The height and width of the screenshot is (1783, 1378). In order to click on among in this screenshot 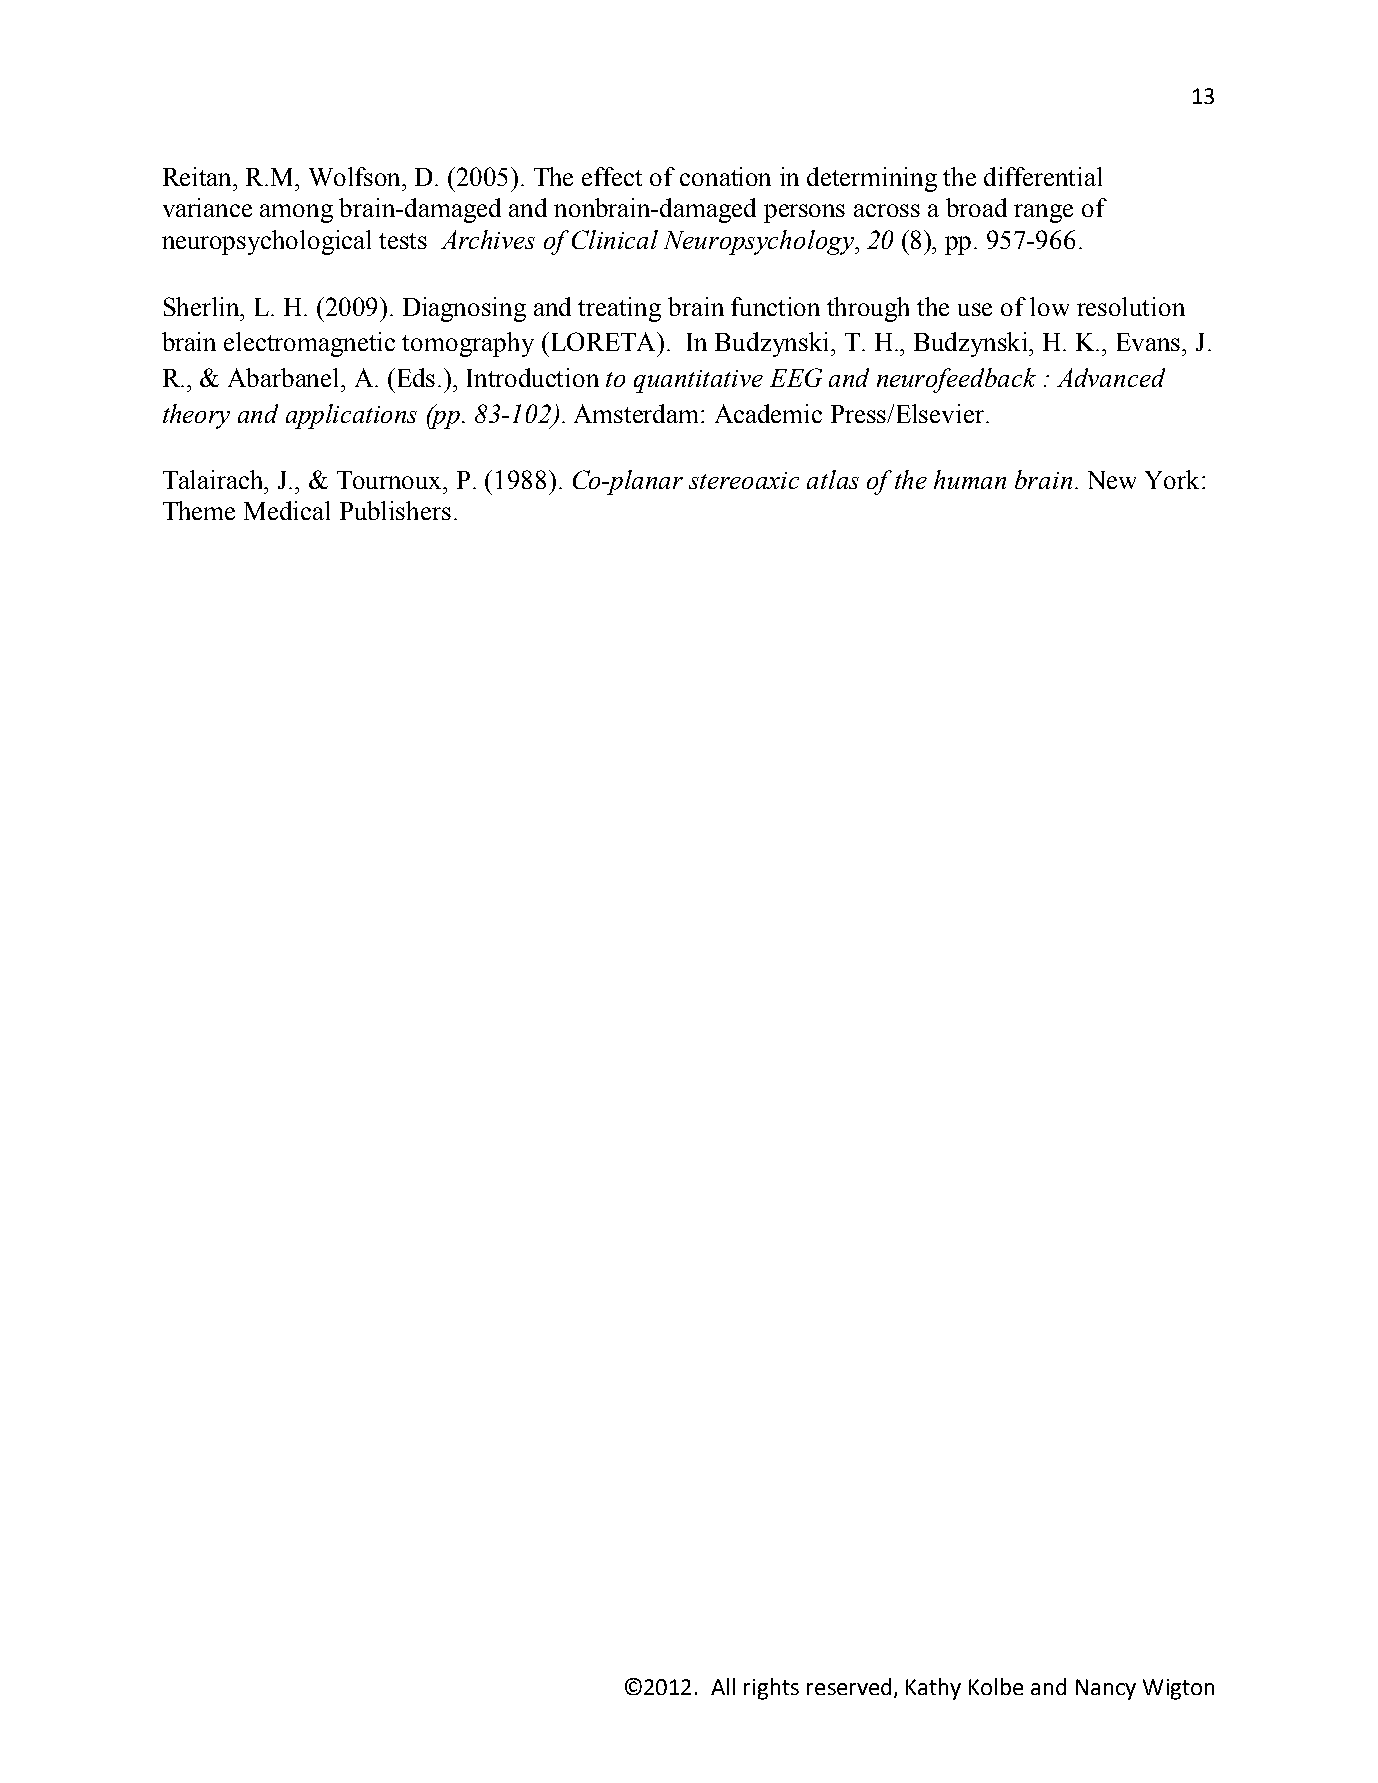, I will do `click(296, 213)`.
